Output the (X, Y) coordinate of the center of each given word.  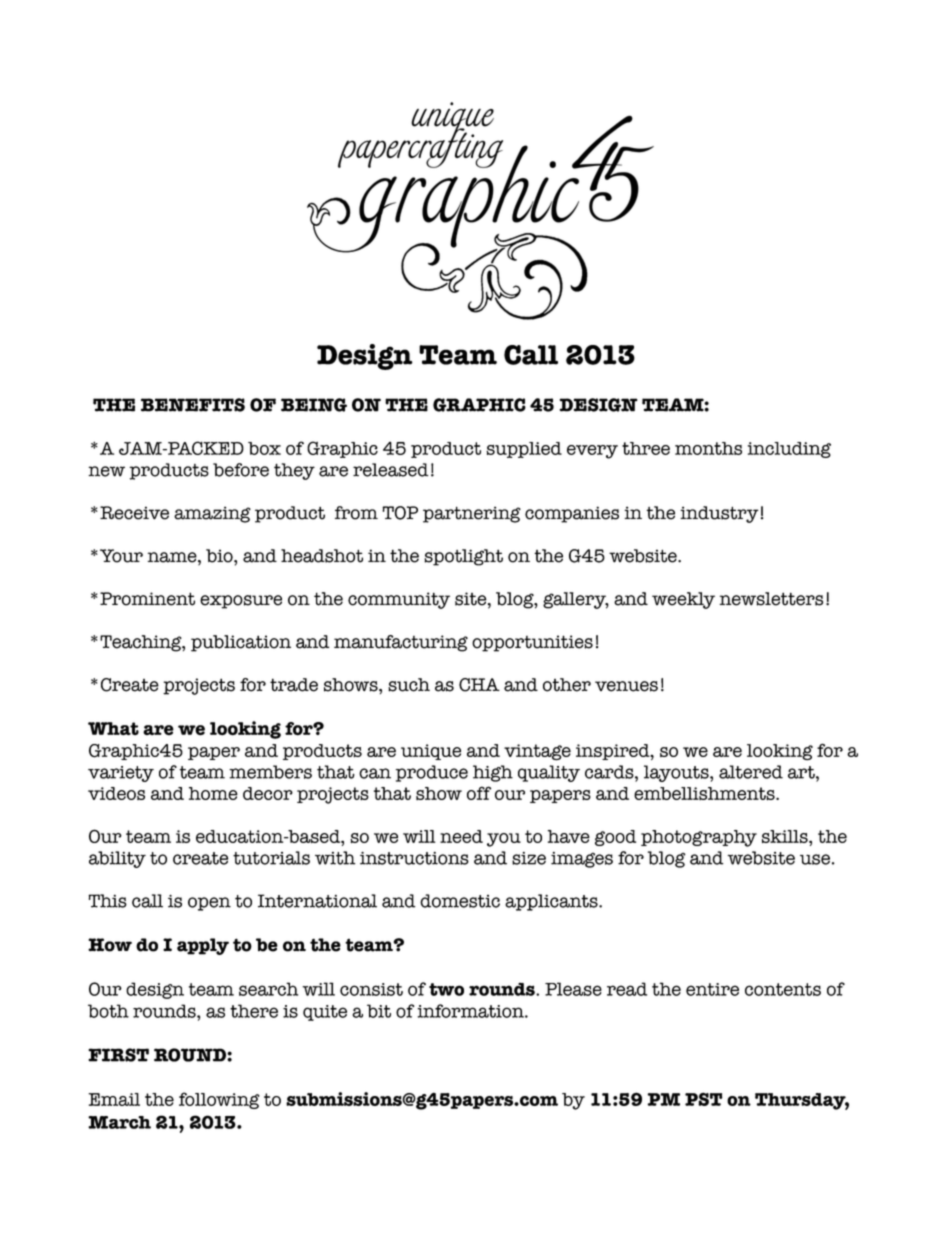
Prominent (147, 599)
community (399, 600)
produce (432, 773)
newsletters (771, 599)
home (213, 793)
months (708, 448)
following (219, 1100)
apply (203, 946)
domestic (460, 901)
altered (751, 772)
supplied (524, 450)
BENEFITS (193, 405)
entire (712, 989)
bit (379, 1011)
